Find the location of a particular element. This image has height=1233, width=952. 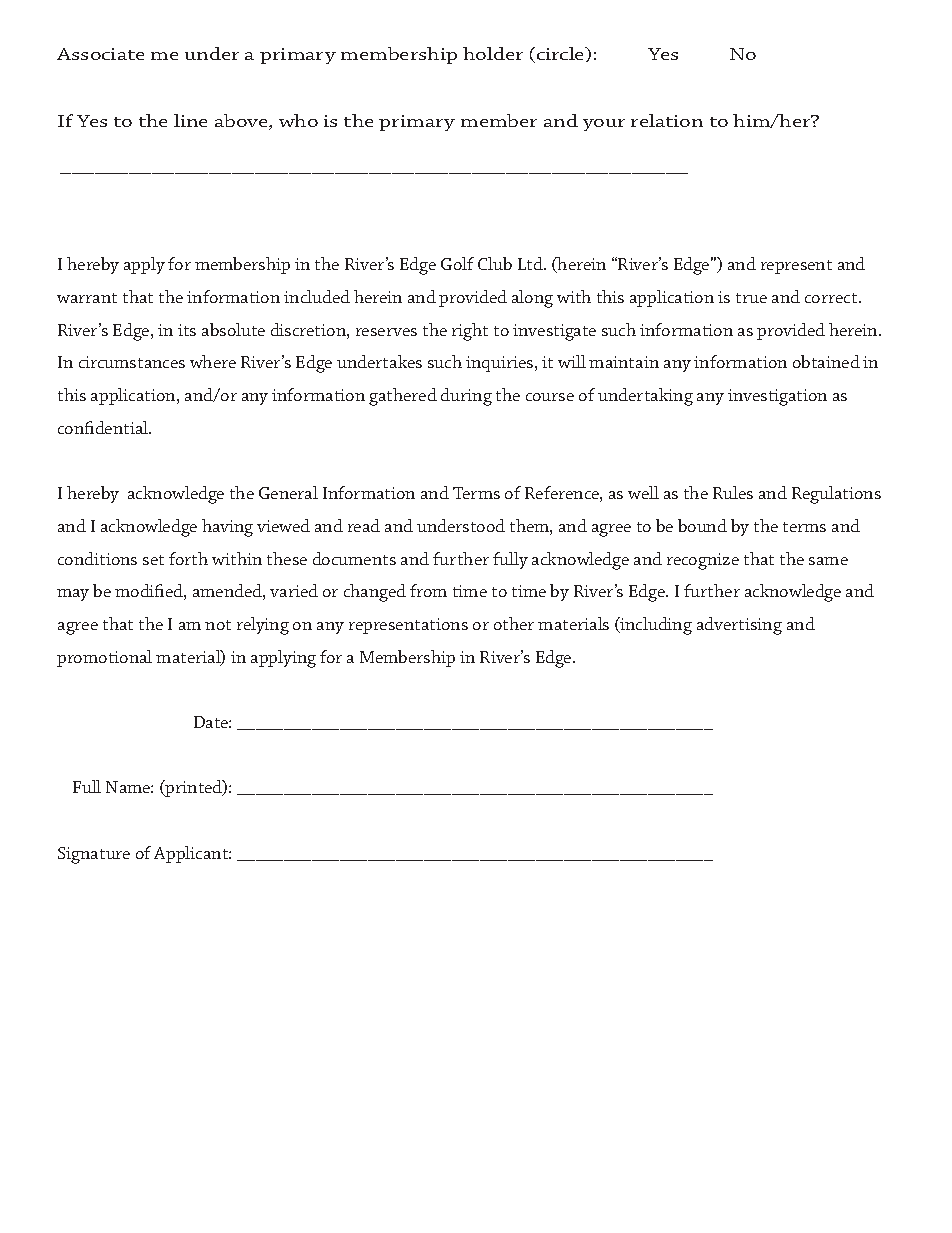

set is located at coordinates (153, 560).
